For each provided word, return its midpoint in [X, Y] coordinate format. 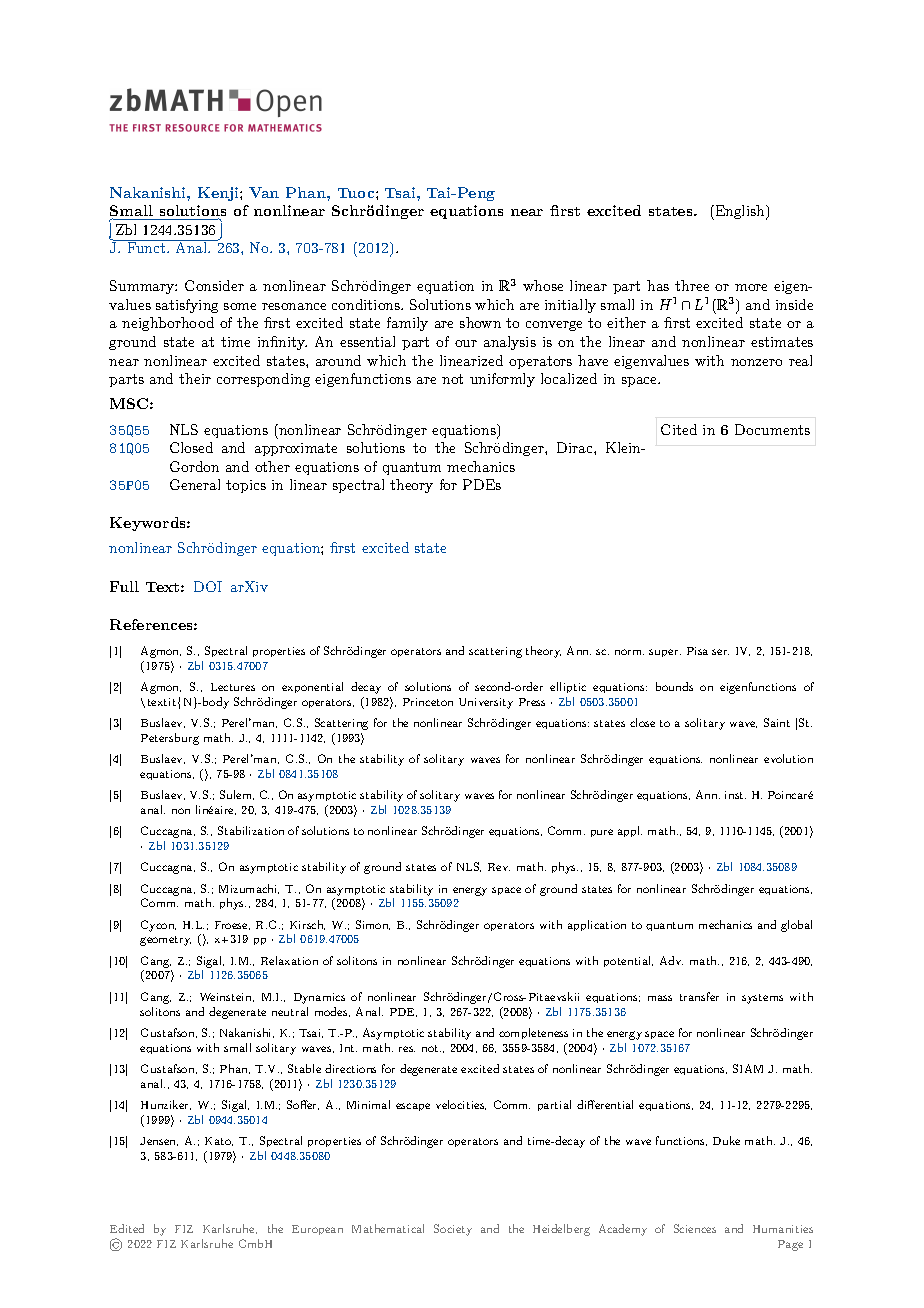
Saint [777, 722]
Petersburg [170, 739]
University [486, 703]
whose [543, 285]
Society [453, 1230]
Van [264, 192]
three [692, 285]
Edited [127, 1228]
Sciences [695, 1228]
